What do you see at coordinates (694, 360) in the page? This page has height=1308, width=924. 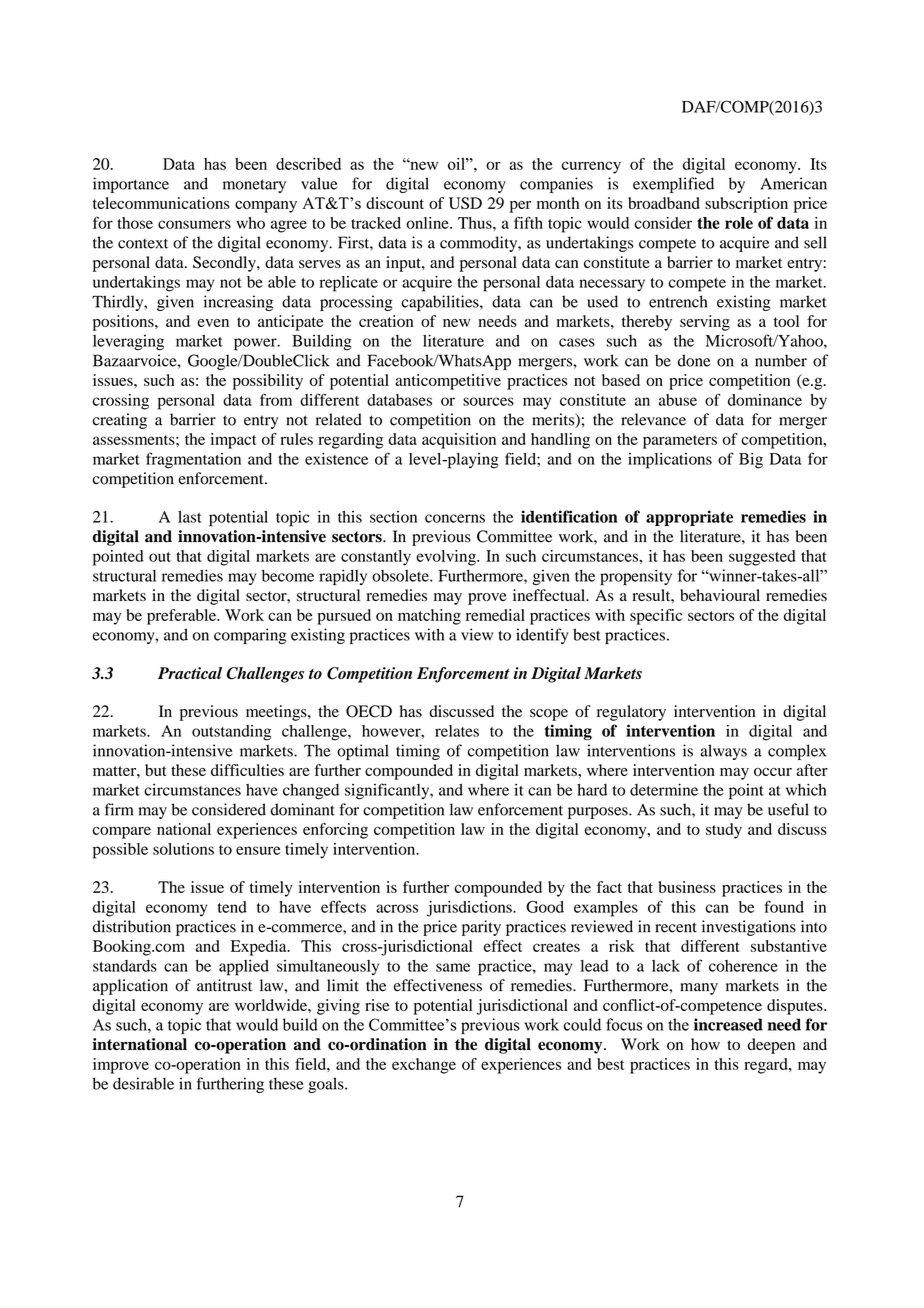 I see `done` at bounding box center [694, 360].
